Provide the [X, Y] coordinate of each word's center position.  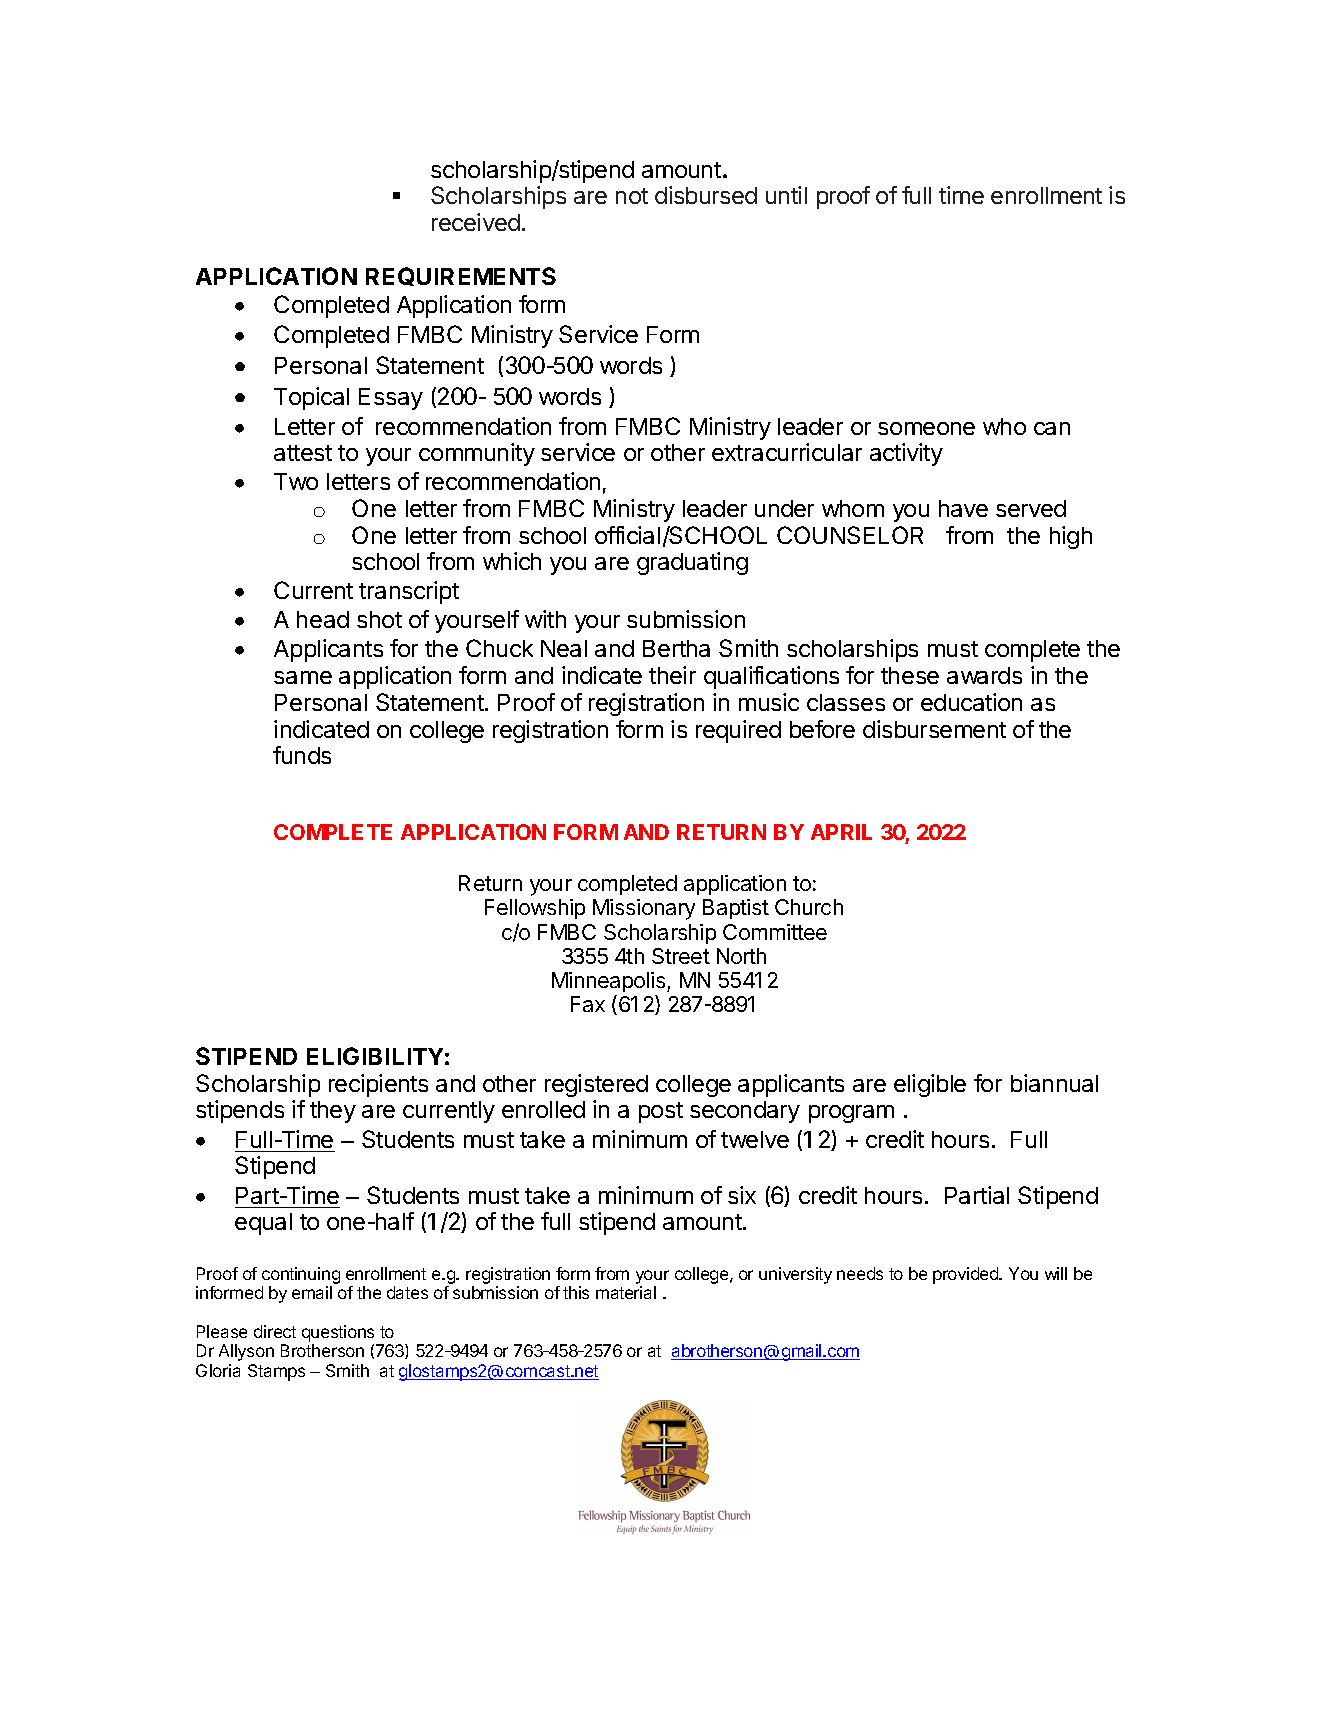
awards [984, 675]
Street [681, 956]
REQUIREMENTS [461, 276]
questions [339, 1335]
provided [966, 1275]
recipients [378, 1085]
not [632, 196]
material [626, 1292]
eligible [930, 1085]
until [786, 195]
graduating [692, 563]
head [323, 619]
